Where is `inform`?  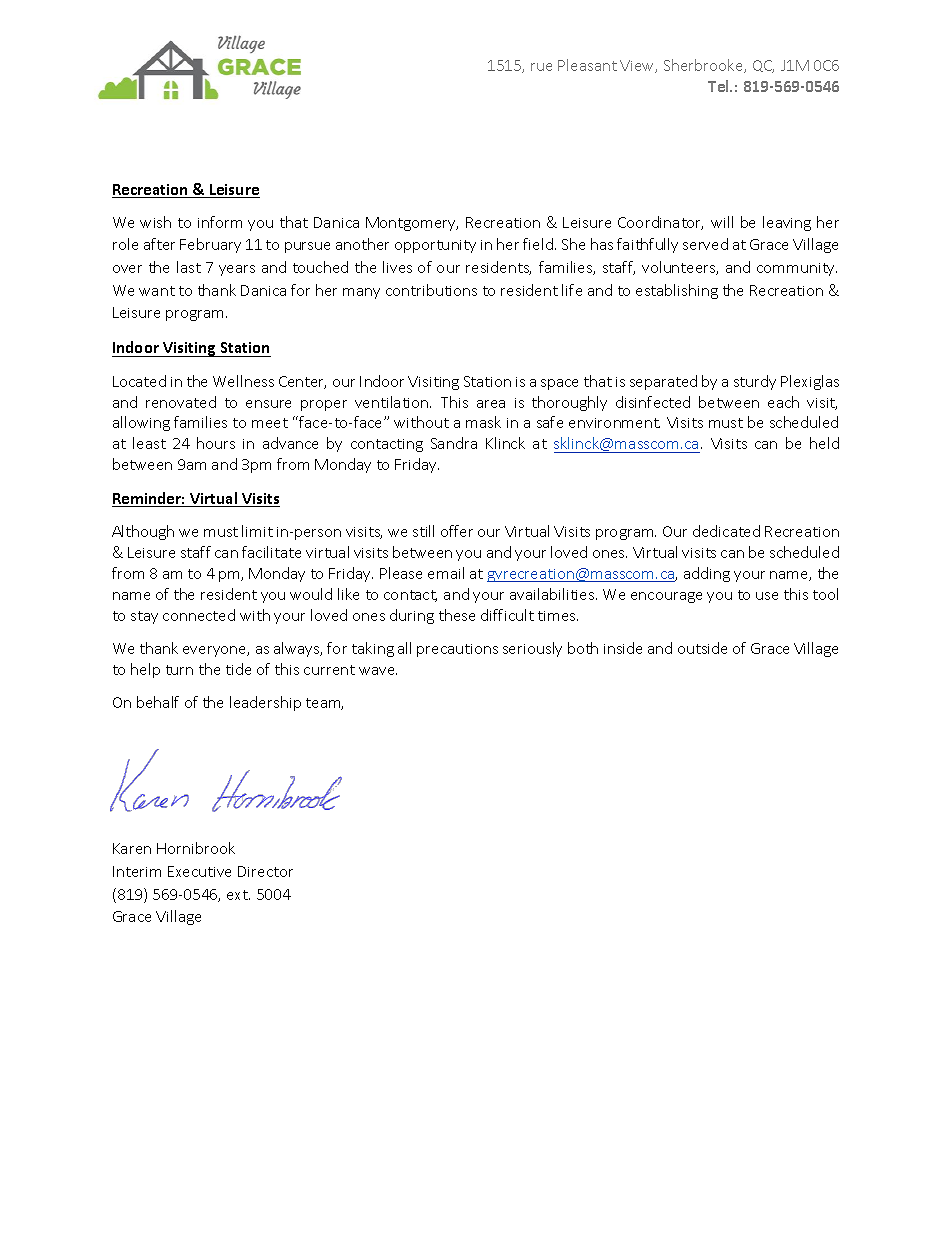
inform is located at coordinates (220, 222).
